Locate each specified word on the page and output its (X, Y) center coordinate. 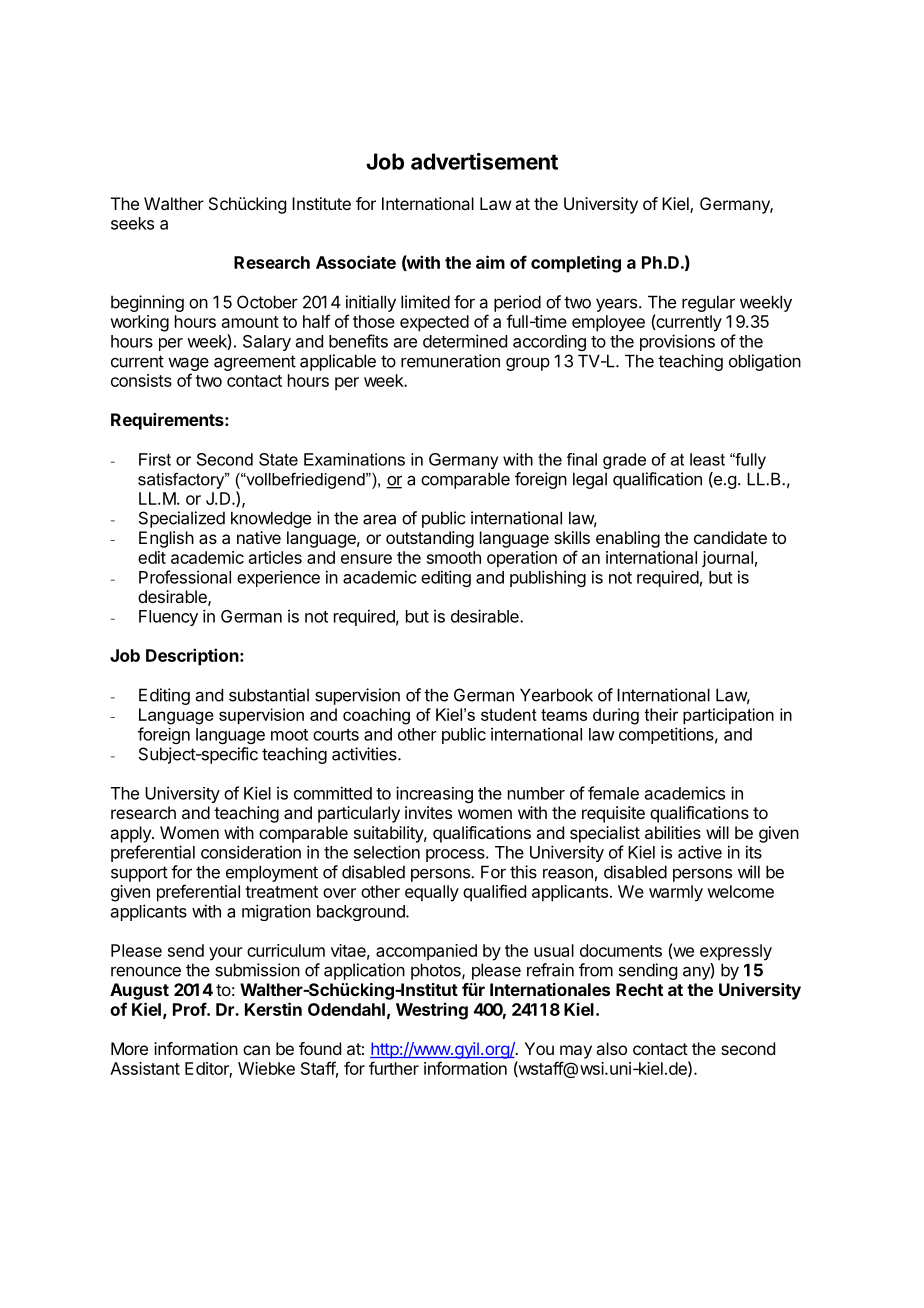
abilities (673, 832)
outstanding (430, 539)
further (394, 1068)
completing (576, 264)
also (611, 1048)
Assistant (145, 1068)
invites (428, 812)
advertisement (484, 161)
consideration (251, 852)
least (707, 459)
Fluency (168, 618)
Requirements (168, 421)
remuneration (450, 361)
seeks (132, 223)
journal (727, 559)
